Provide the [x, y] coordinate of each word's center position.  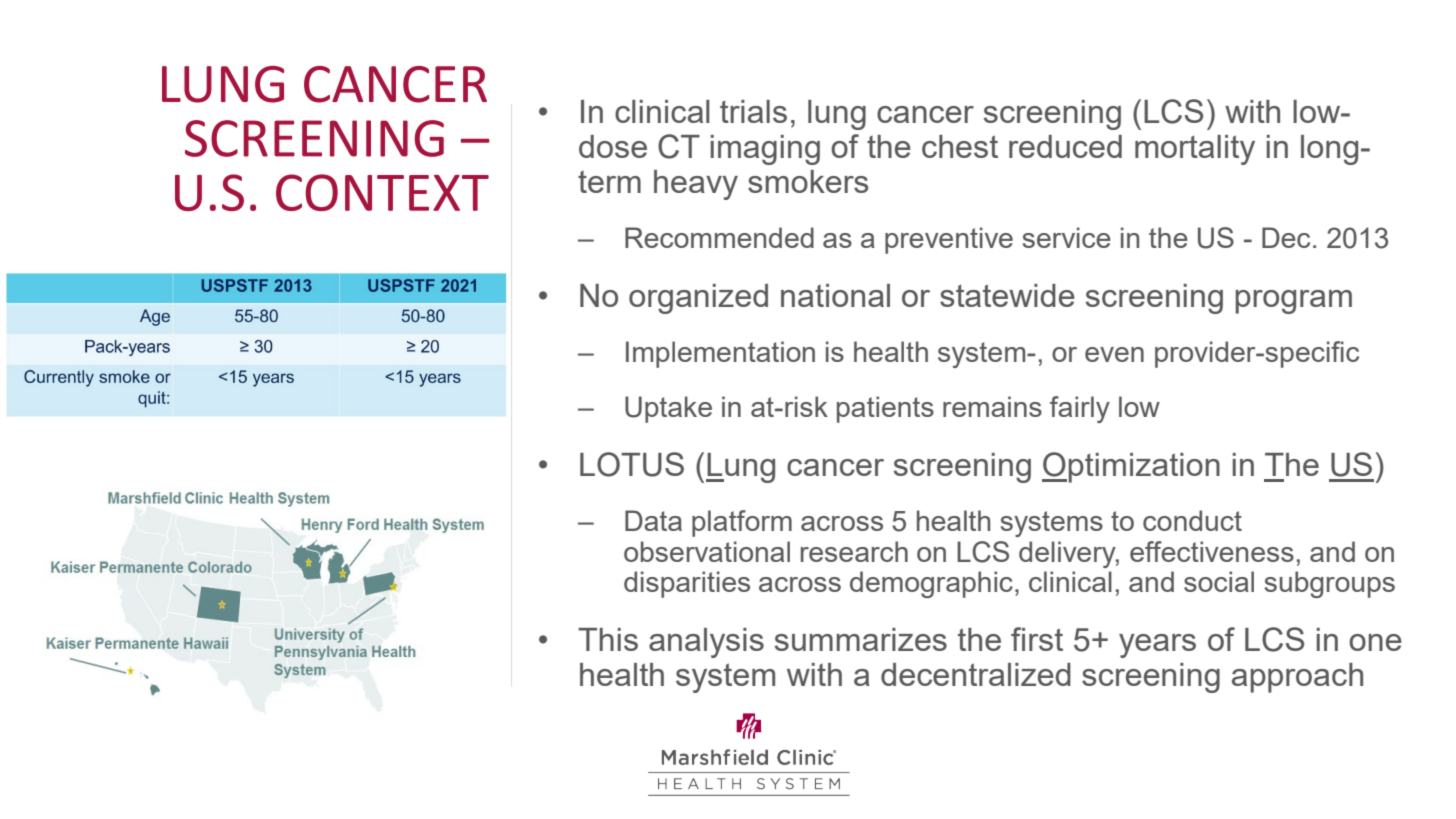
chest [960, 146]
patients [885, 409]
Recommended [719, 237]
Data [653, 520]
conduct [1192, 520]
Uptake [668, 409]
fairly [1080, 409]
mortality [1195, 150]
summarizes [861, 639]
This [608, 639]
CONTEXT [382, 192]
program [1293, 302]
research [854, 551]
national [835, 295]
